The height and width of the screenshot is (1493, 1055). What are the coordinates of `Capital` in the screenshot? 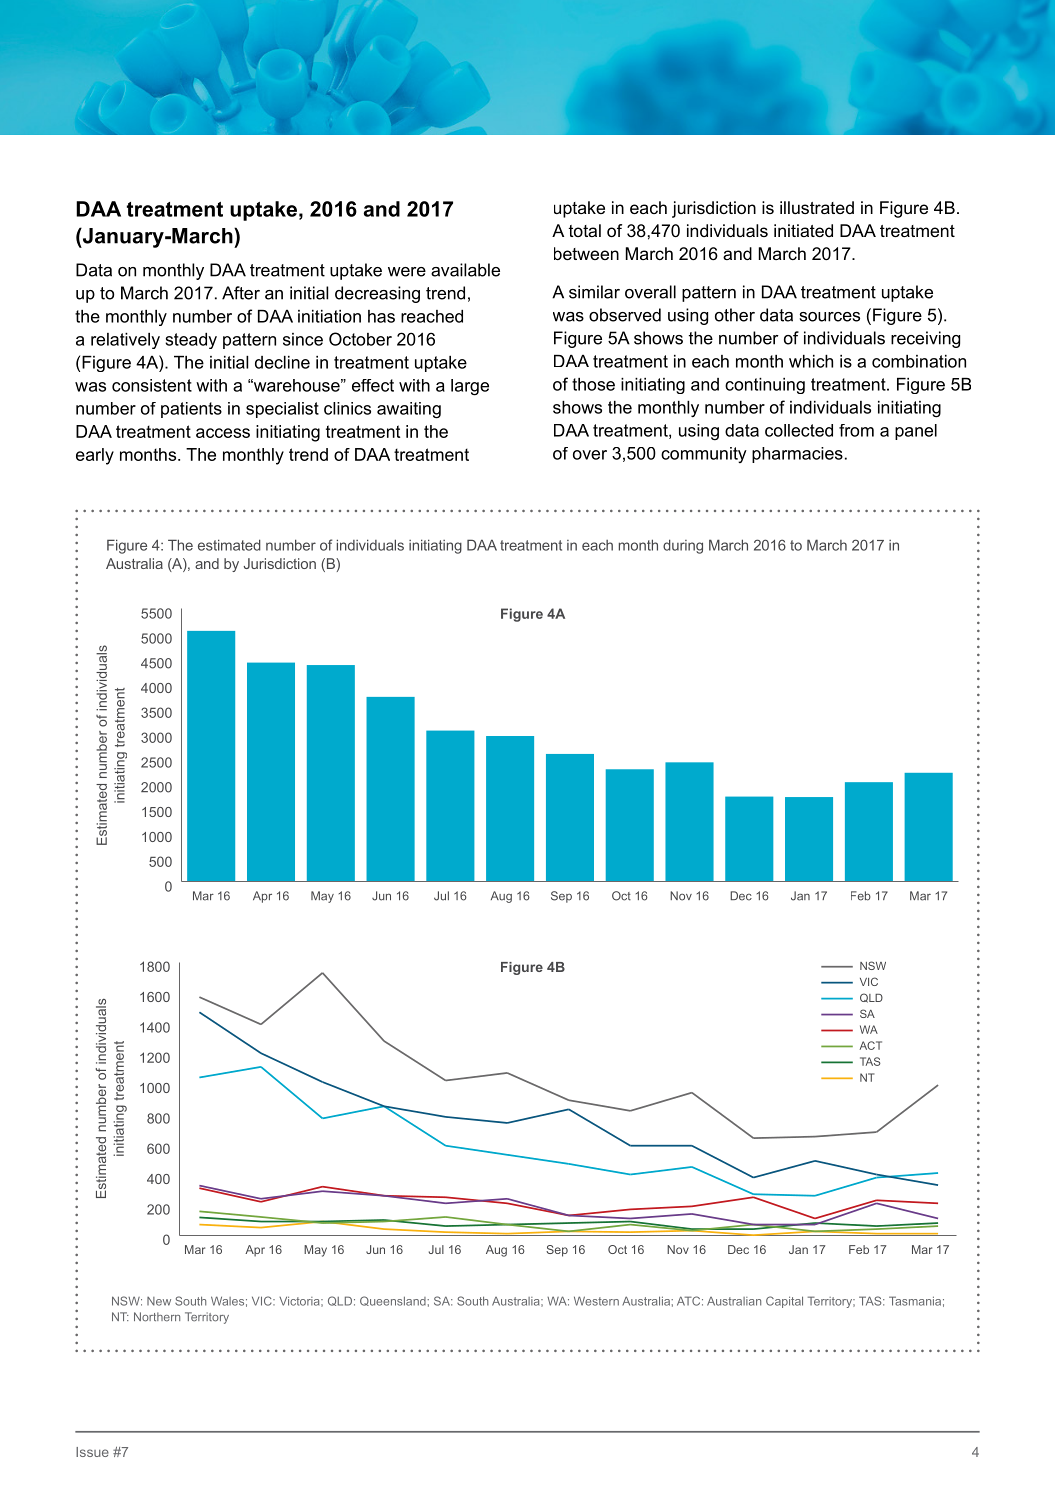 It's located at (784, 1302).
